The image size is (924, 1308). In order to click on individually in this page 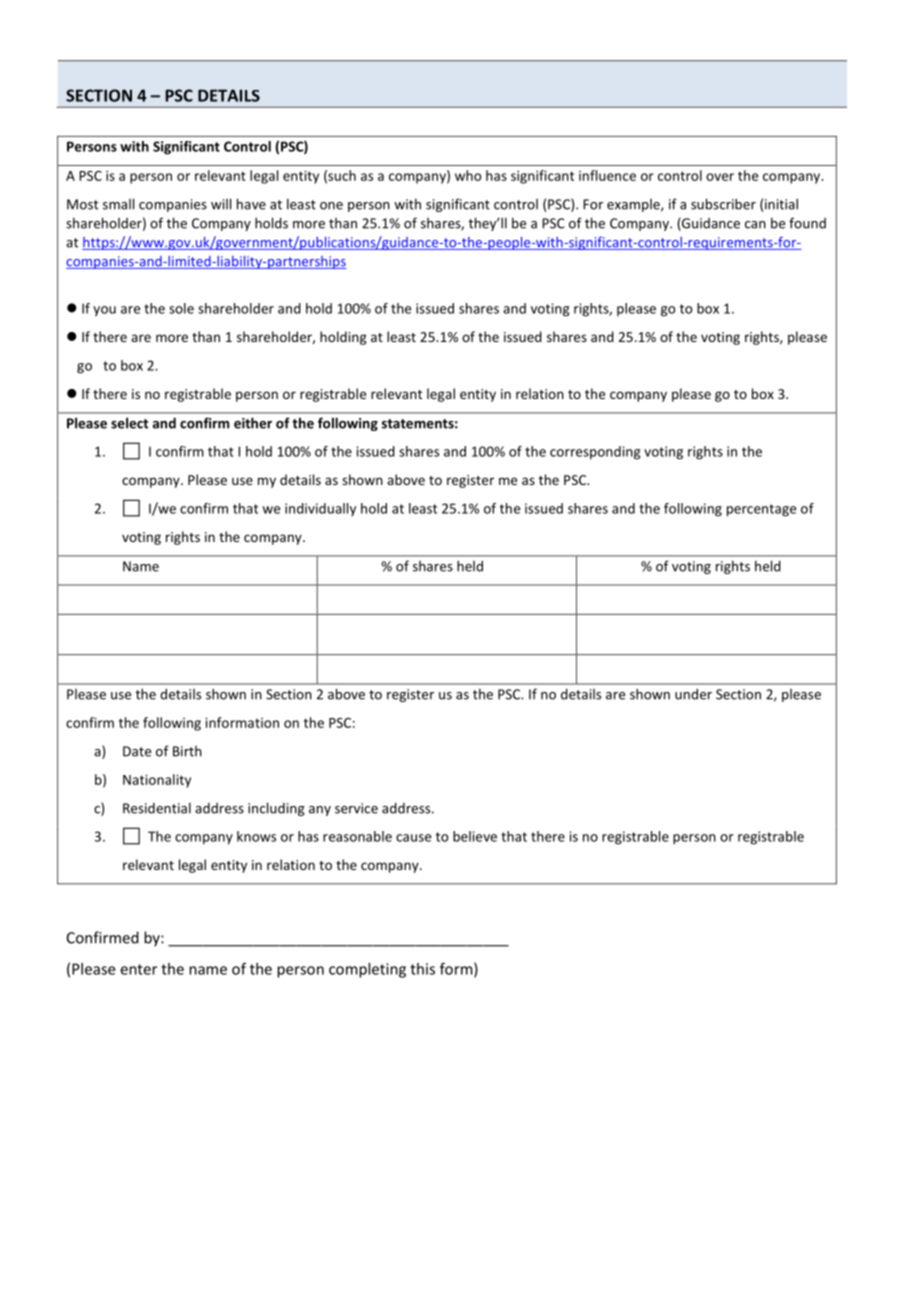, I will do `click(320, 509)`.
